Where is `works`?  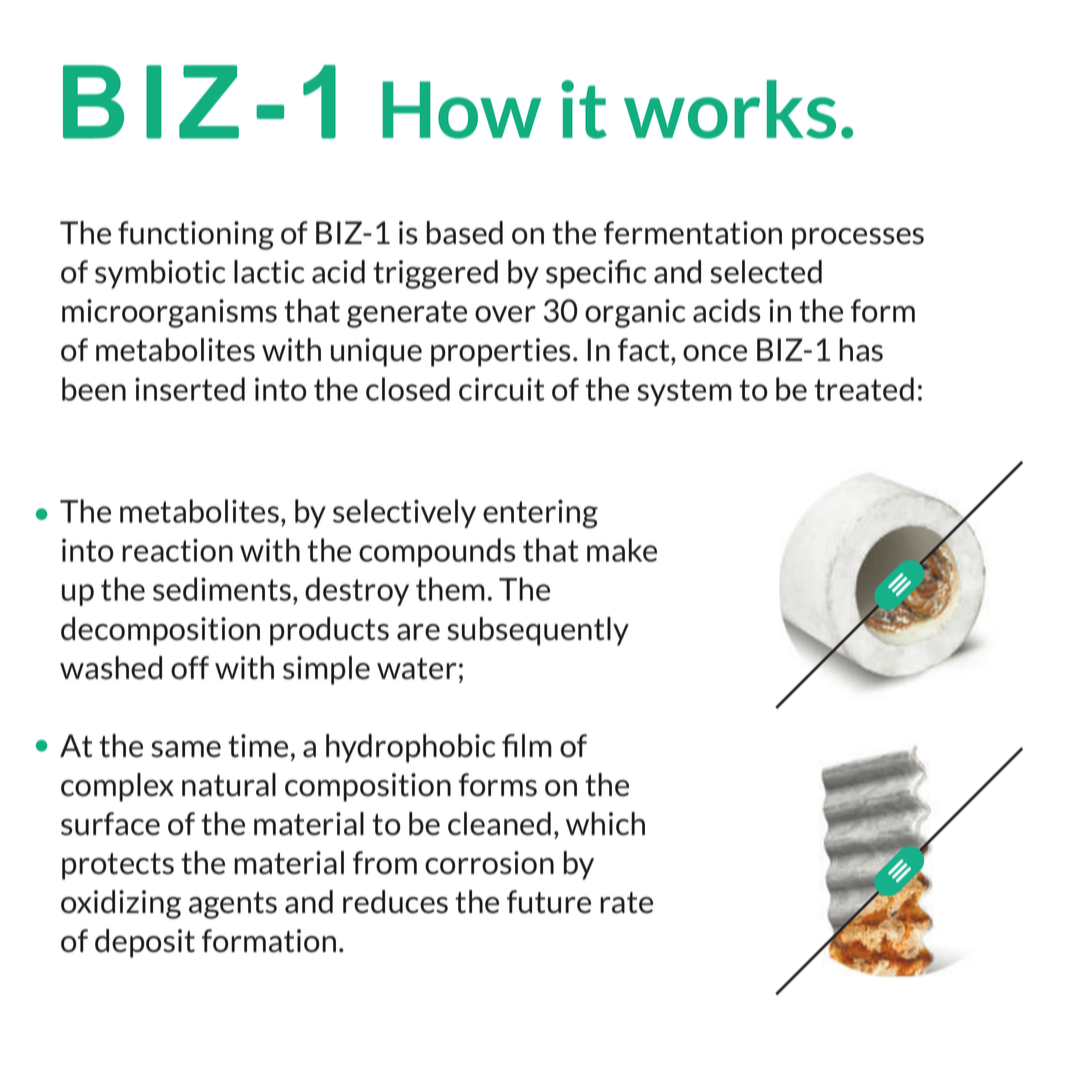
works is located at coordinates (730, 109).
